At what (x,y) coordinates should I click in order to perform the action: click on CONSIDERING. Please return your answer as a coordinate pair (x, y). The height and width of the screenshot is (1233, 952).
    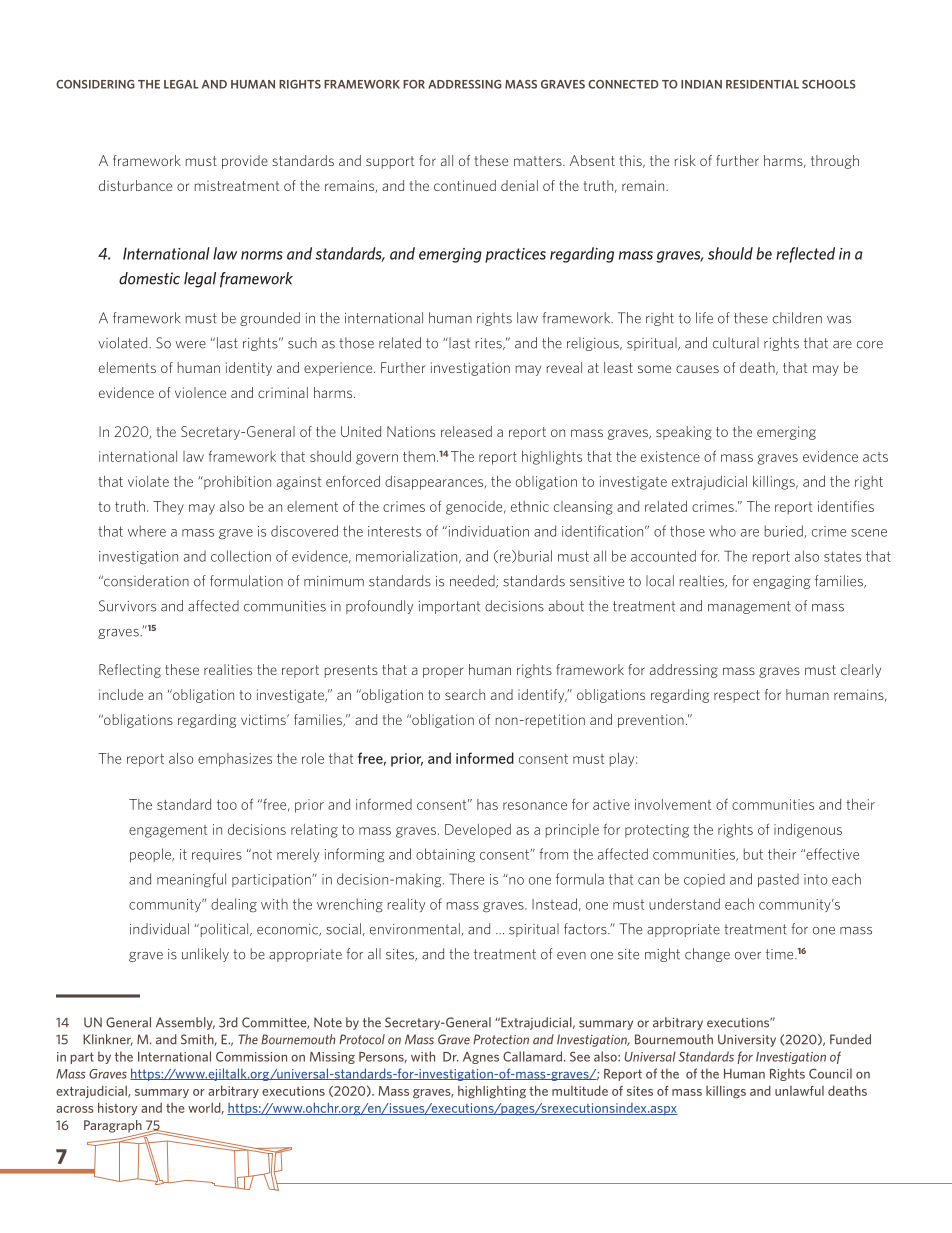
    Looking at the image, I should click on (95, 84).
